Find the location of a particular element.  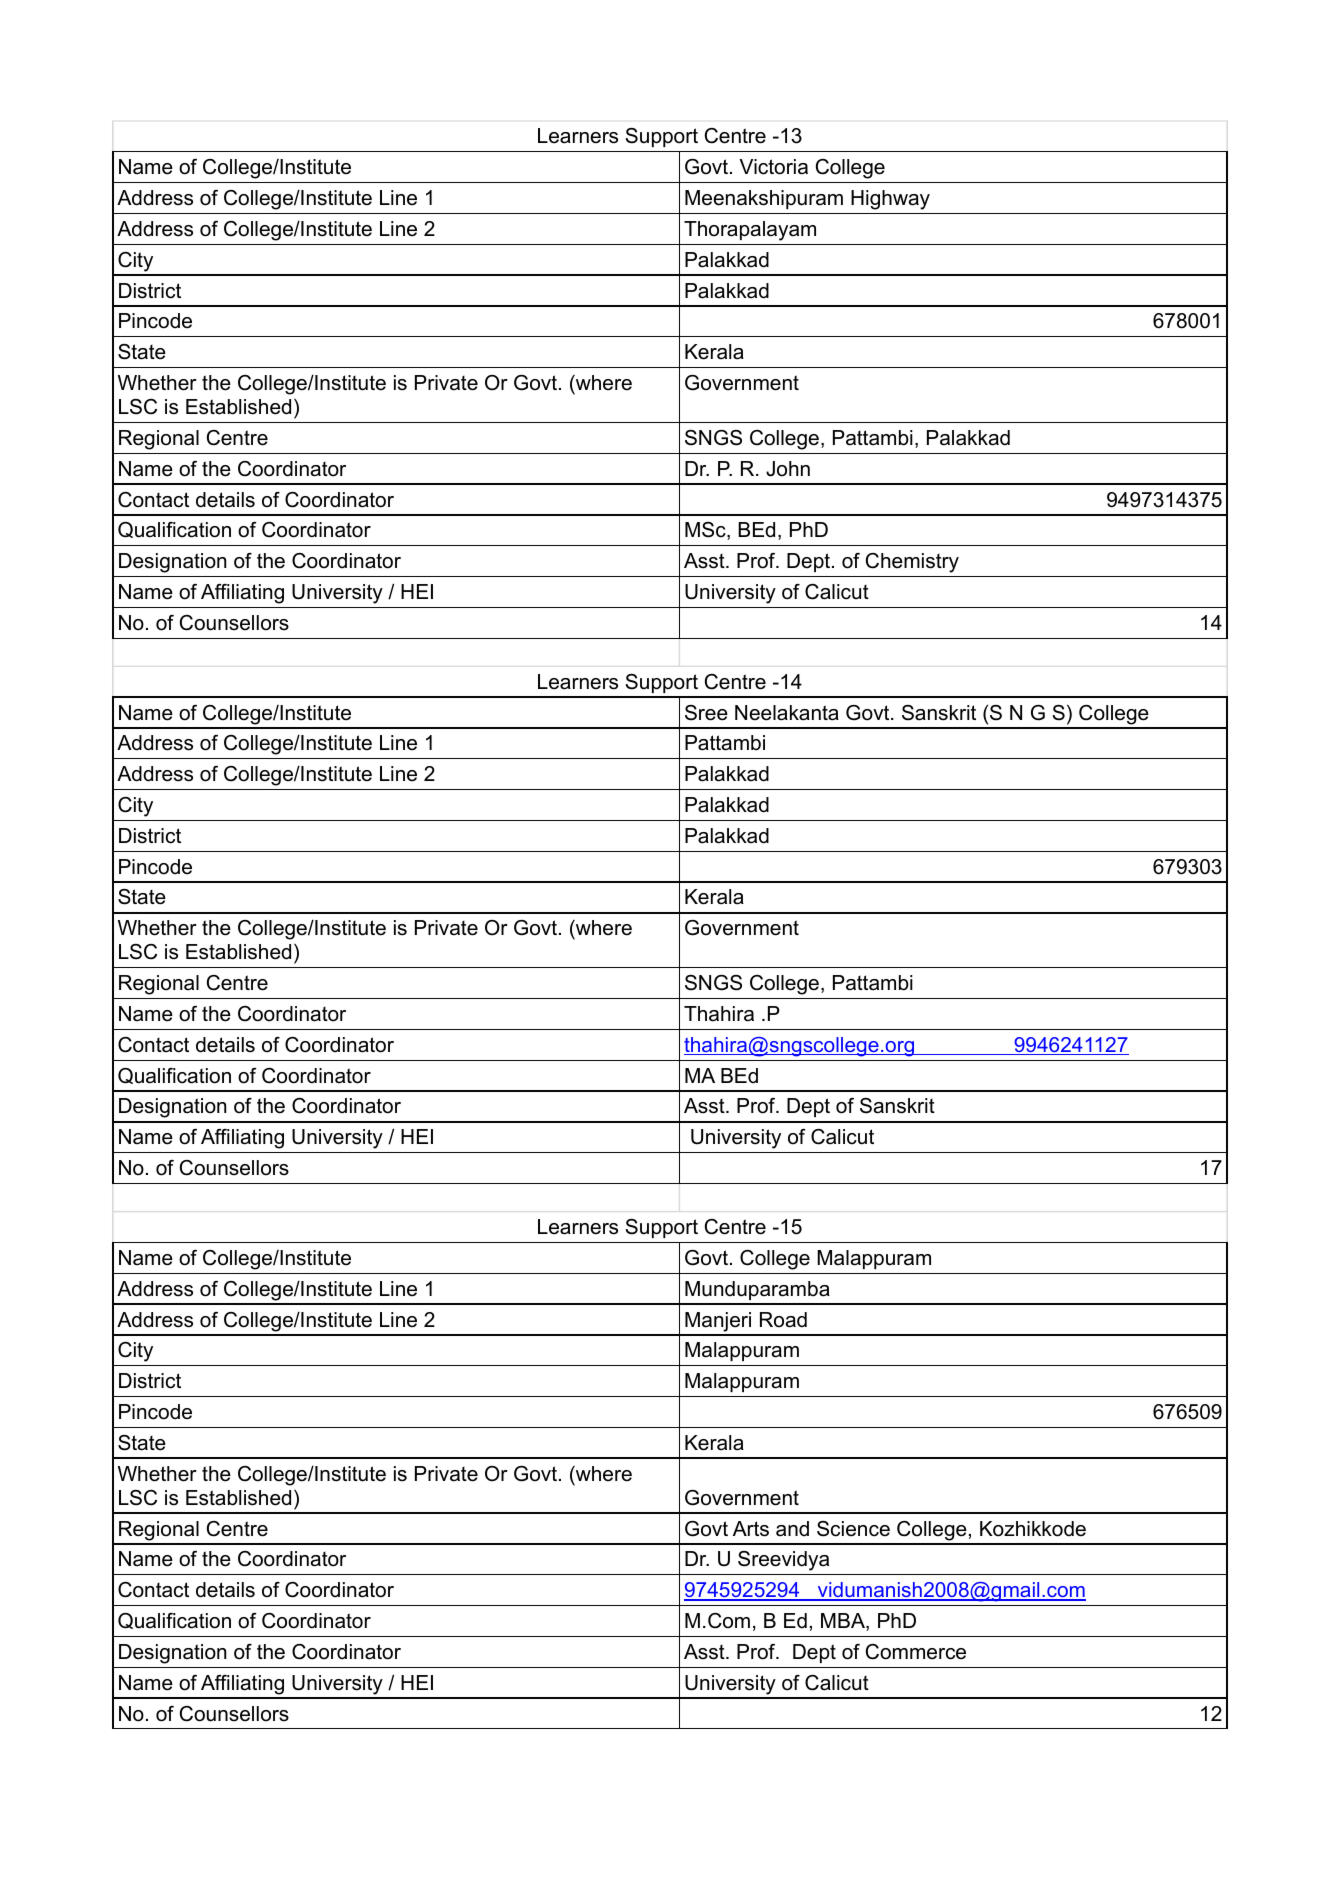

Chemistry is located at coordinates (912, 563).
